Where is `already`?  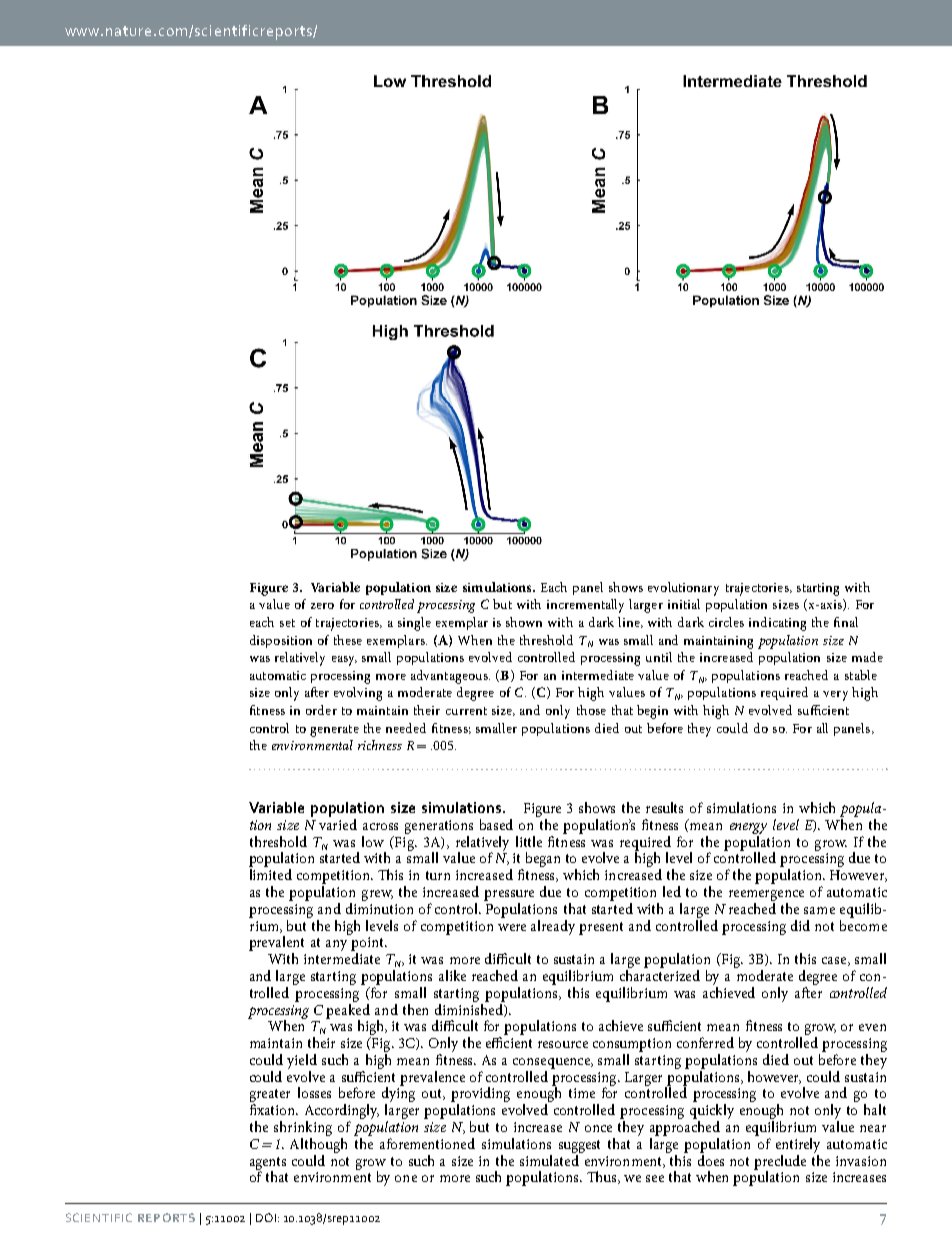 already is located at coordinates (553, 927).
